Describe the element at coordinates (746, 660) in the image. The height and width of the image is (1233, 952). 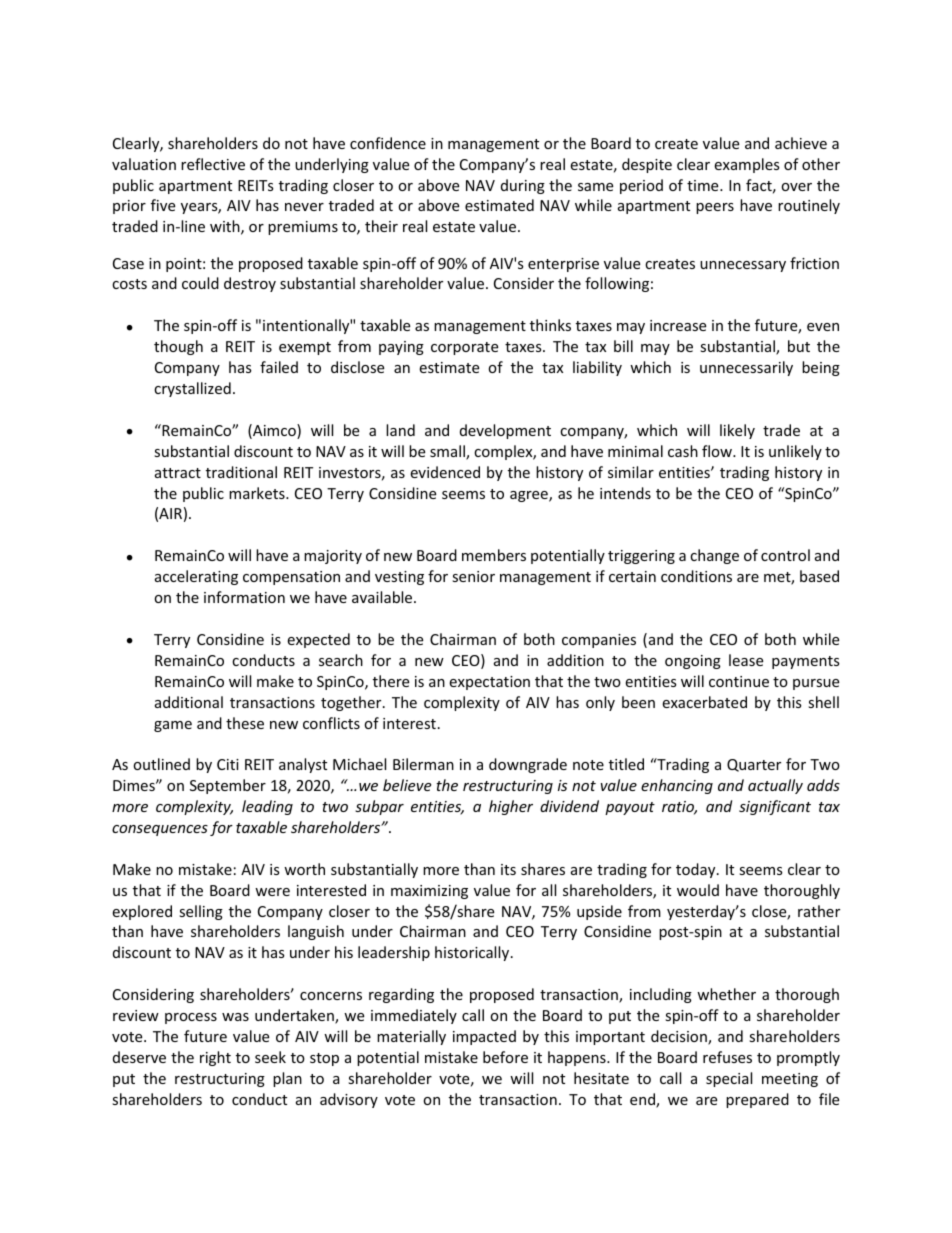
I see `lease` at that location.
